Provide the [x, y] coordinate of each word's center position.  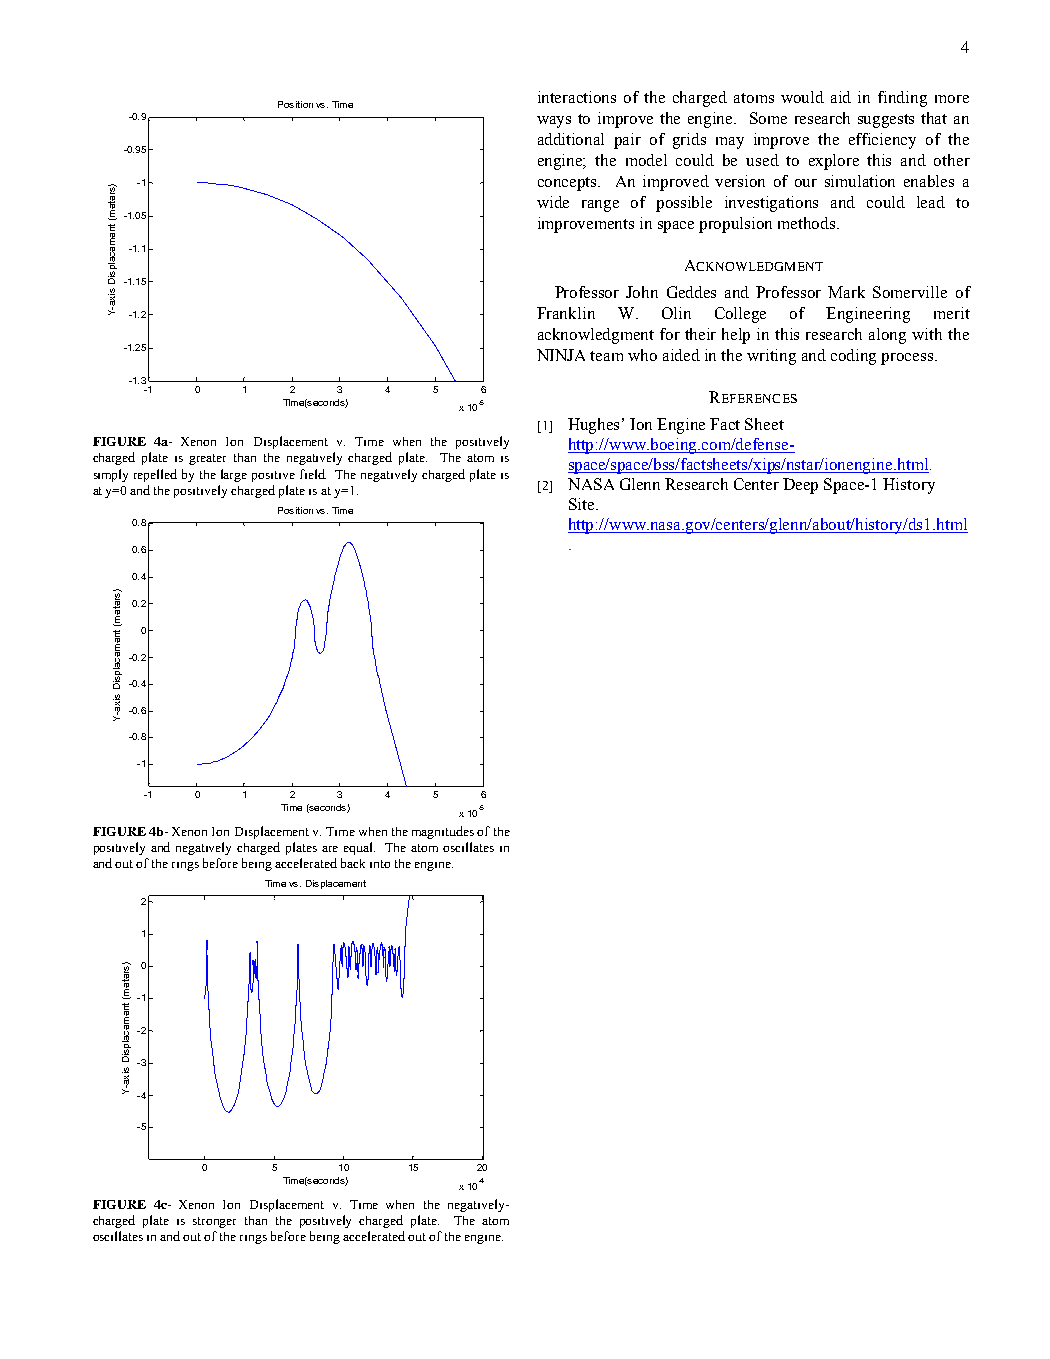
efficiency [882, 141]
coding [853, 357]
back [353, 863]
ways [554, 122]
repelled [155, 475]
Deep [800, 486]
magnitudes [443, 832]
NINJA [561, 355]
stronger [214, 1222]
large [234, 475]
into [380, 864]
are [330, 849]
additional [571, 139]
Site [583, 504]
